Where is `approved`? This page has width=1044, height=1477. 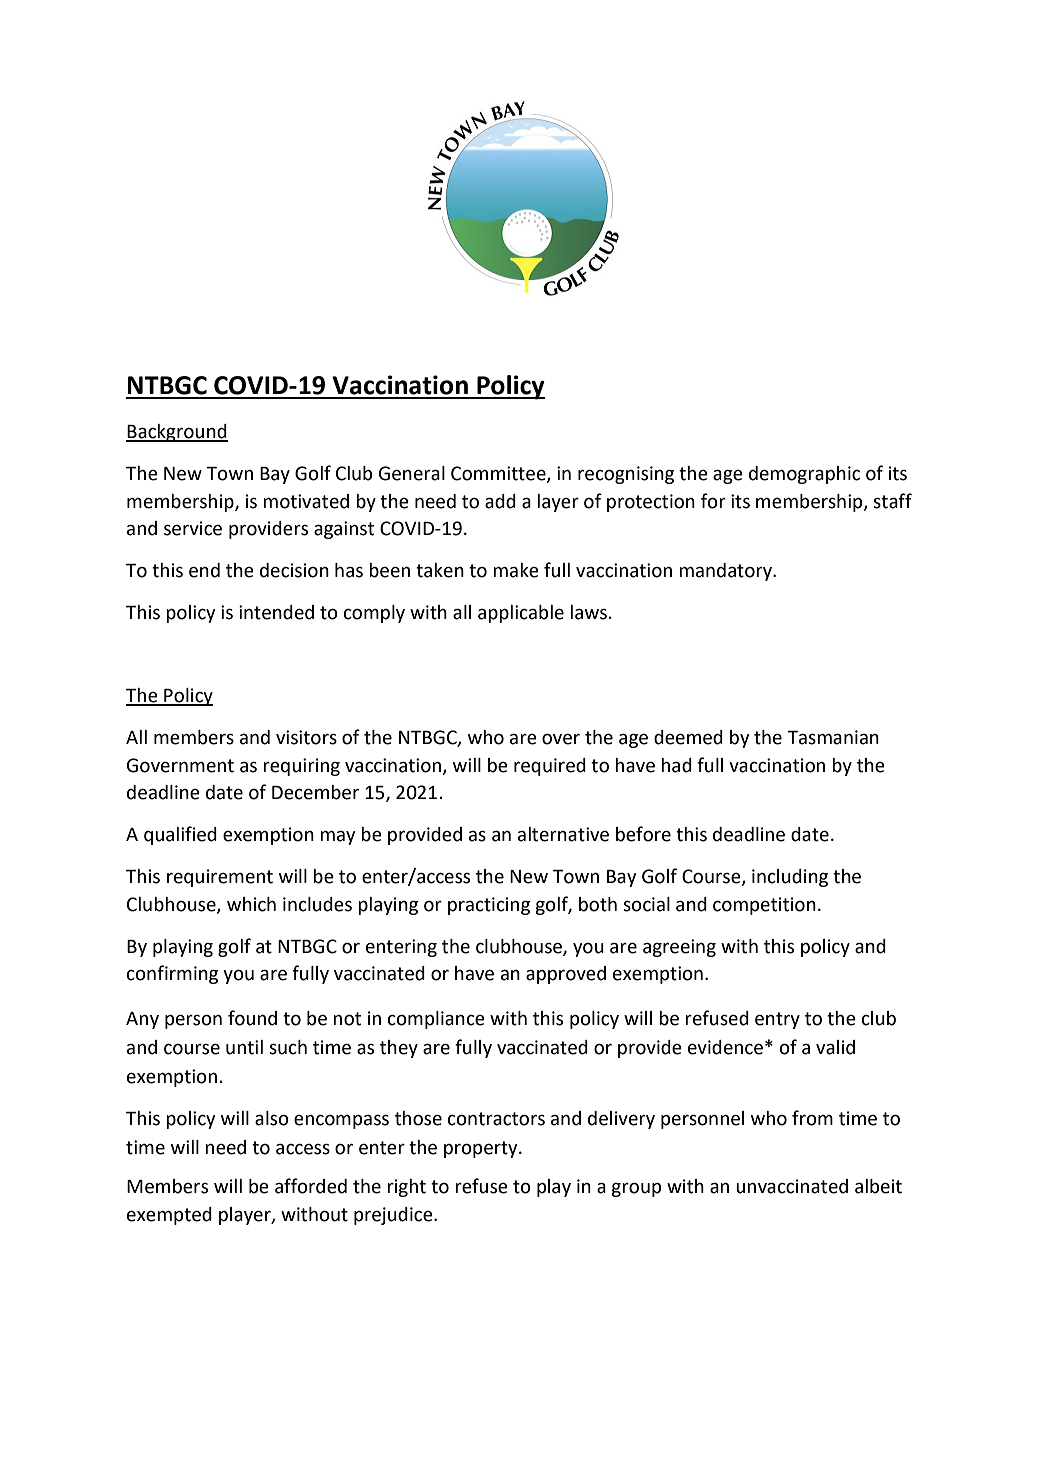 approved is located at coordinates (566, 975).
